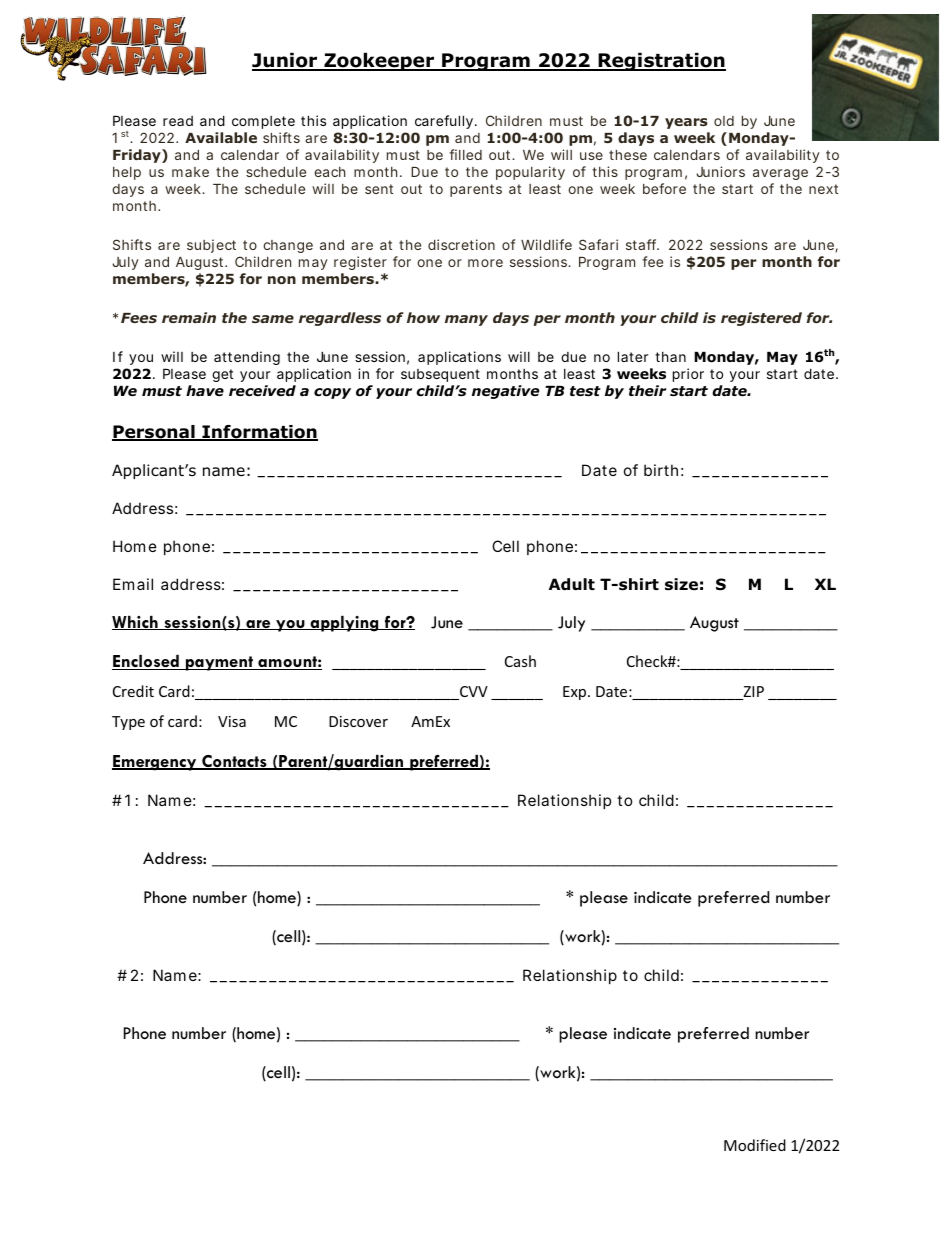  I want to click on carefully, so click(445, 122).
